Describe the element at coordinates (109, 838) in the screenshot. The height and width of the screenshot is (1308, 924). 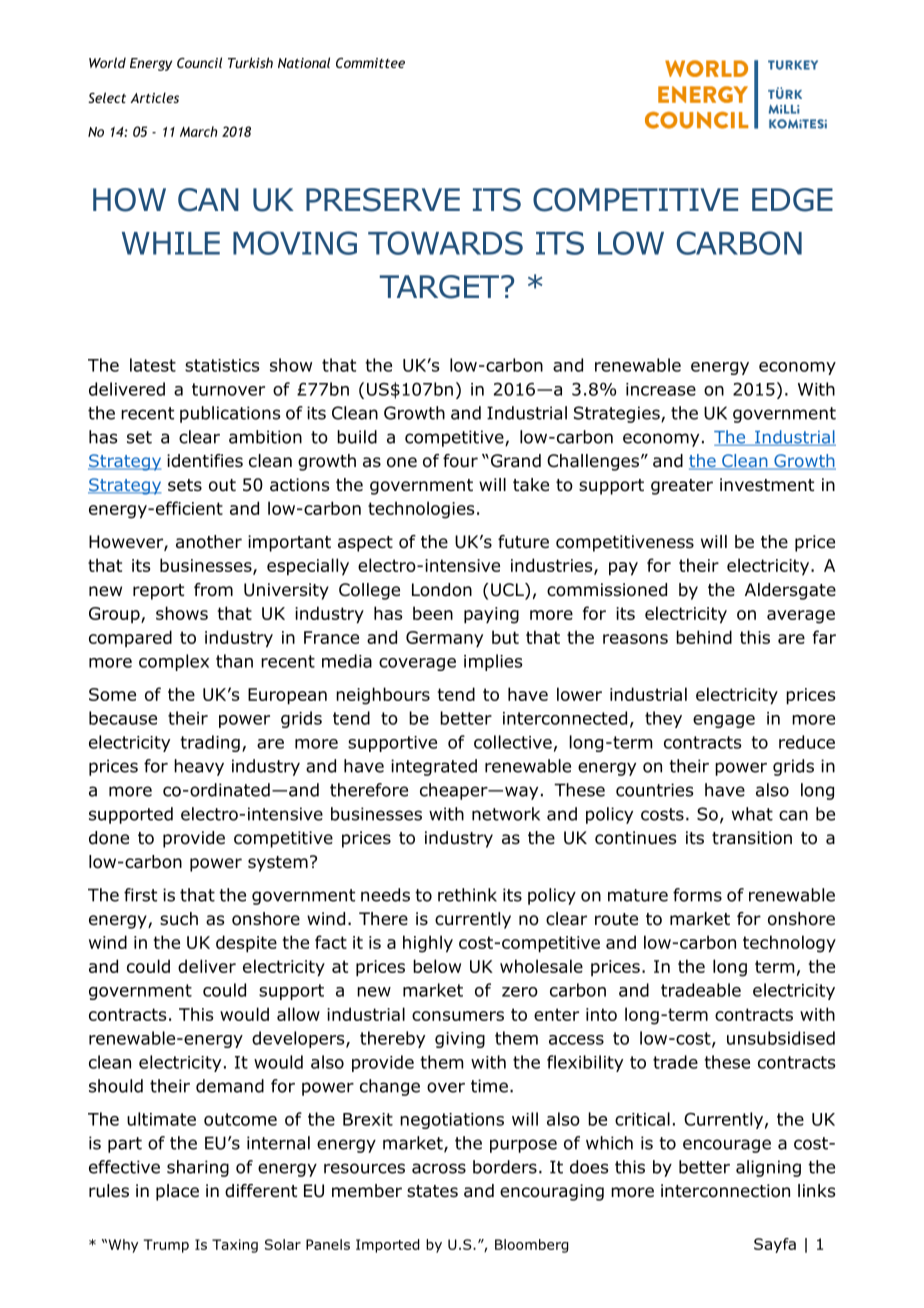
I see `done` at that location.
